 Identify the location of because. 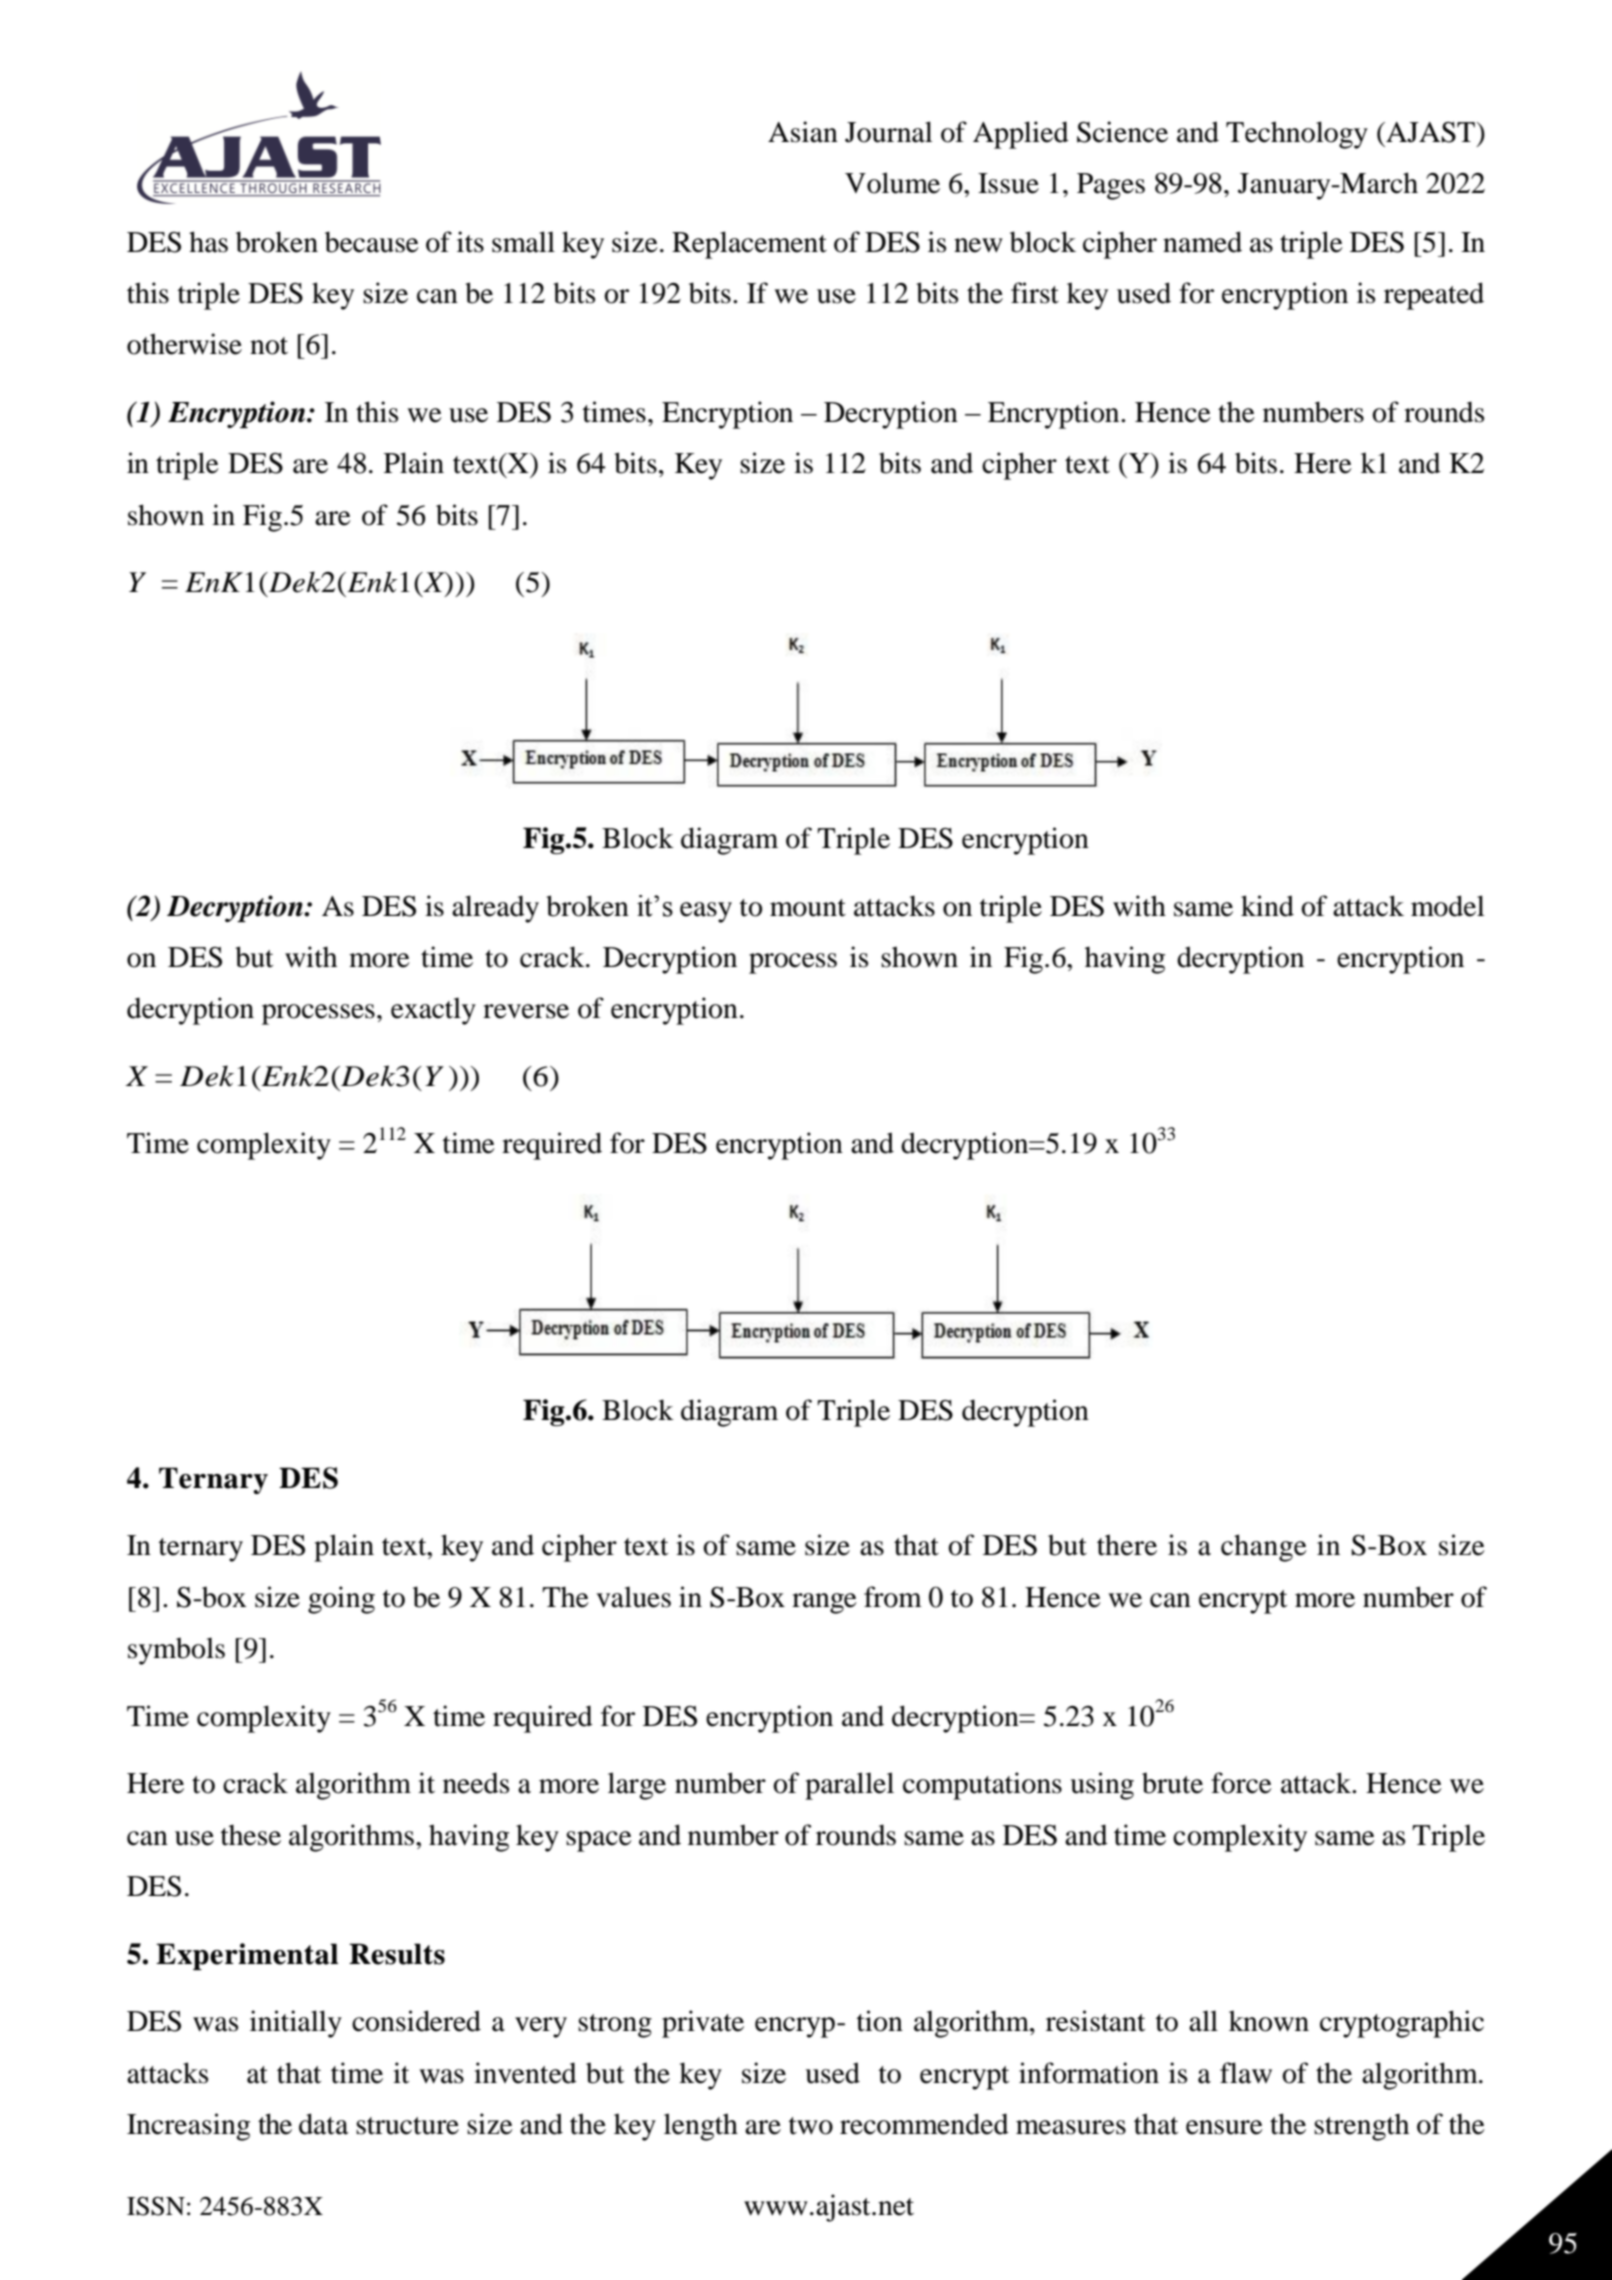
(372, 242).
